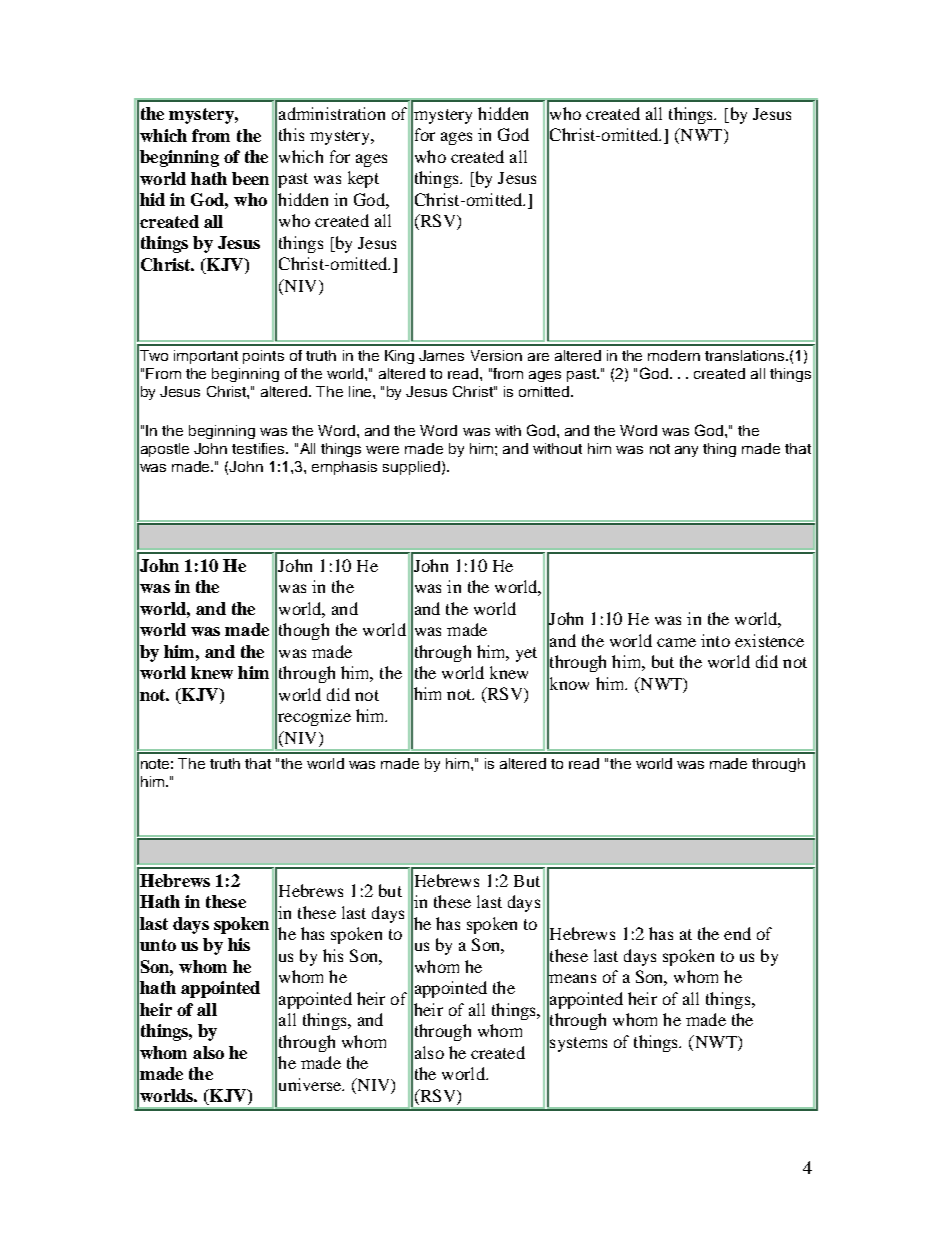 The height and width of the screenshot is (1233, 952). I want to click on came, so click(676, 642).
